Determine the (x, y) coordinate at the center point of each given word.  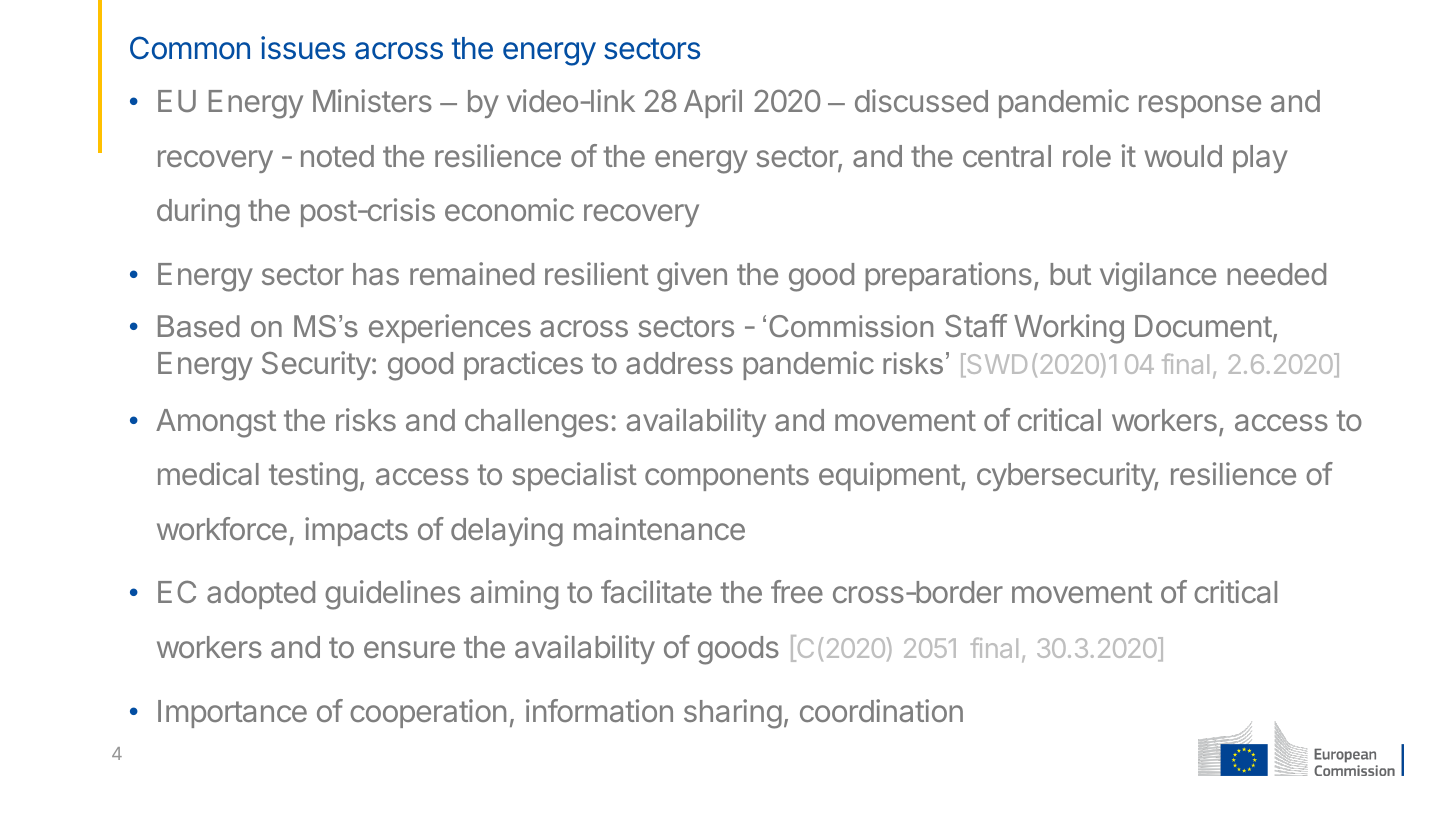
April (713, 103)
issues (303, 48)
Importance (232, 714)
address (679, 363)
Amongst (216, 423)
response (1200, 106)
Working (1069, 329)
